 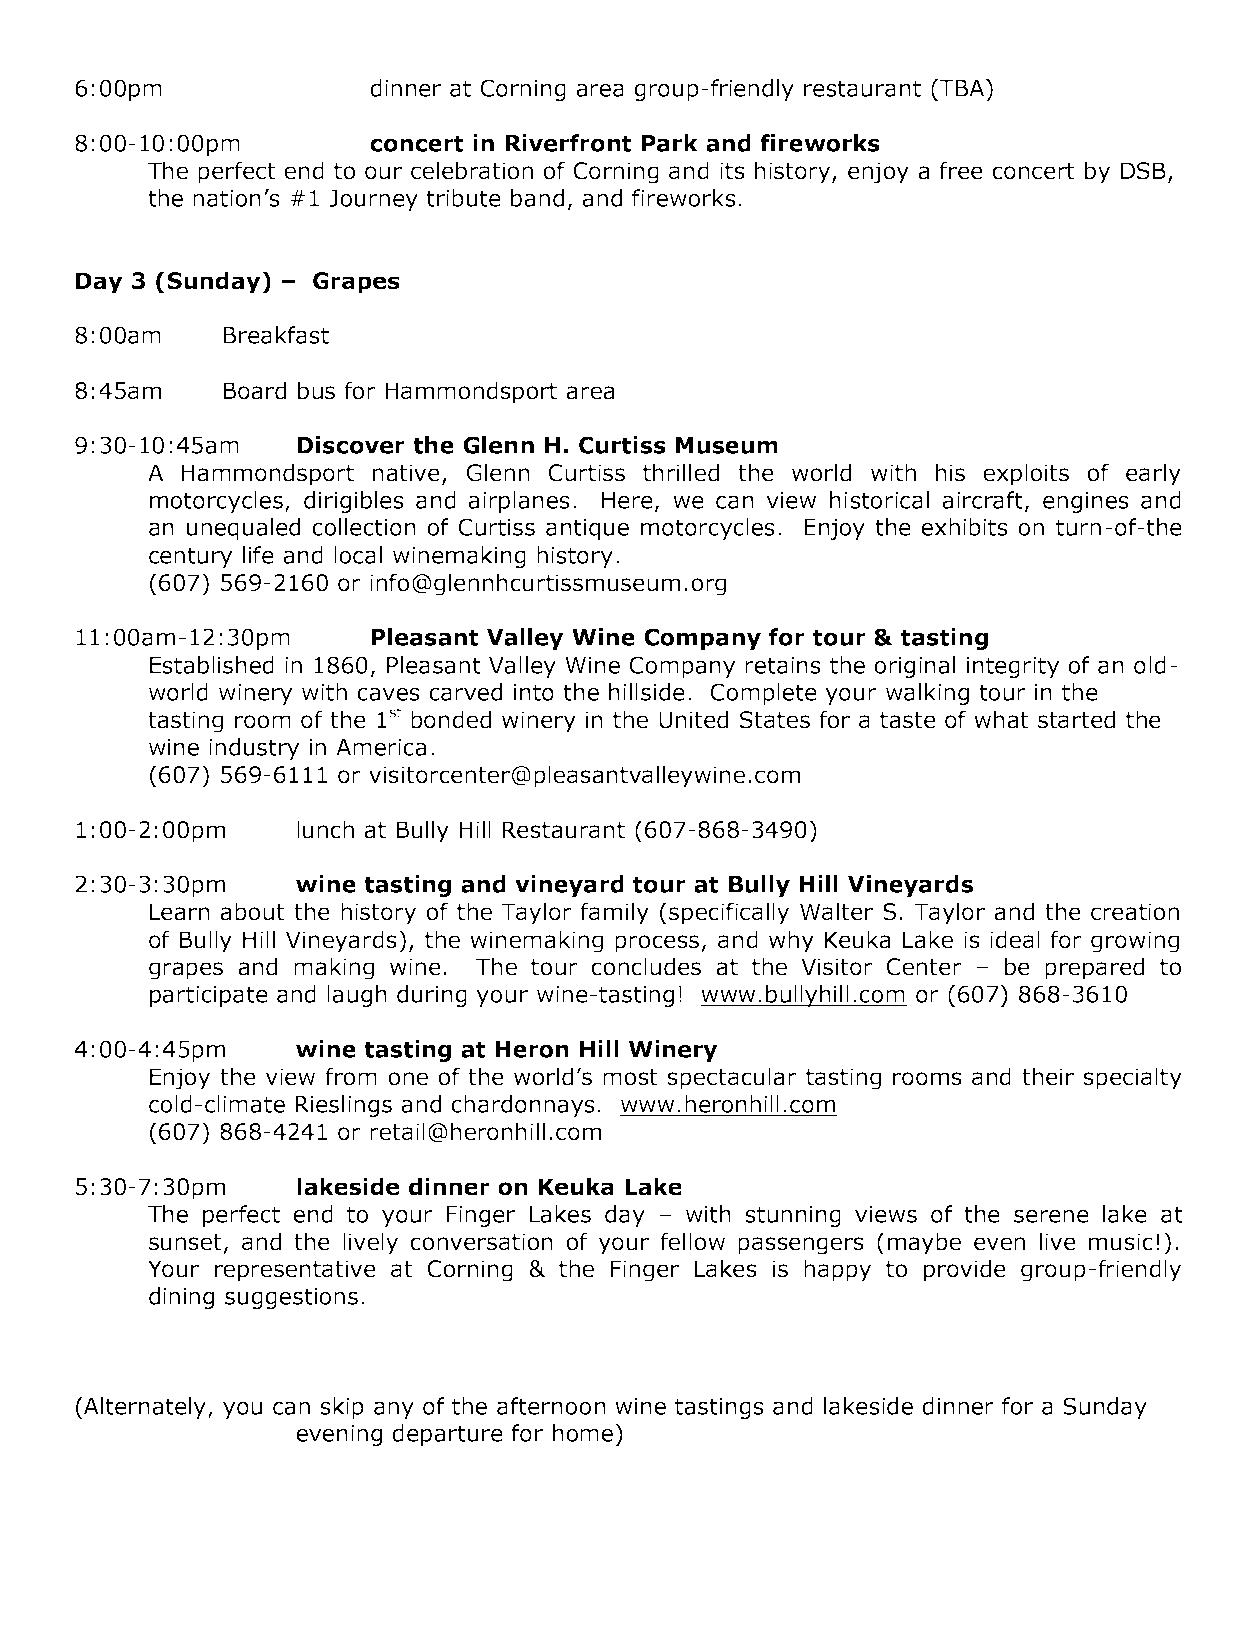 What do you see at coordinates (254, 390) in the document?
I see `Board` at bounding box center [254, 390].
